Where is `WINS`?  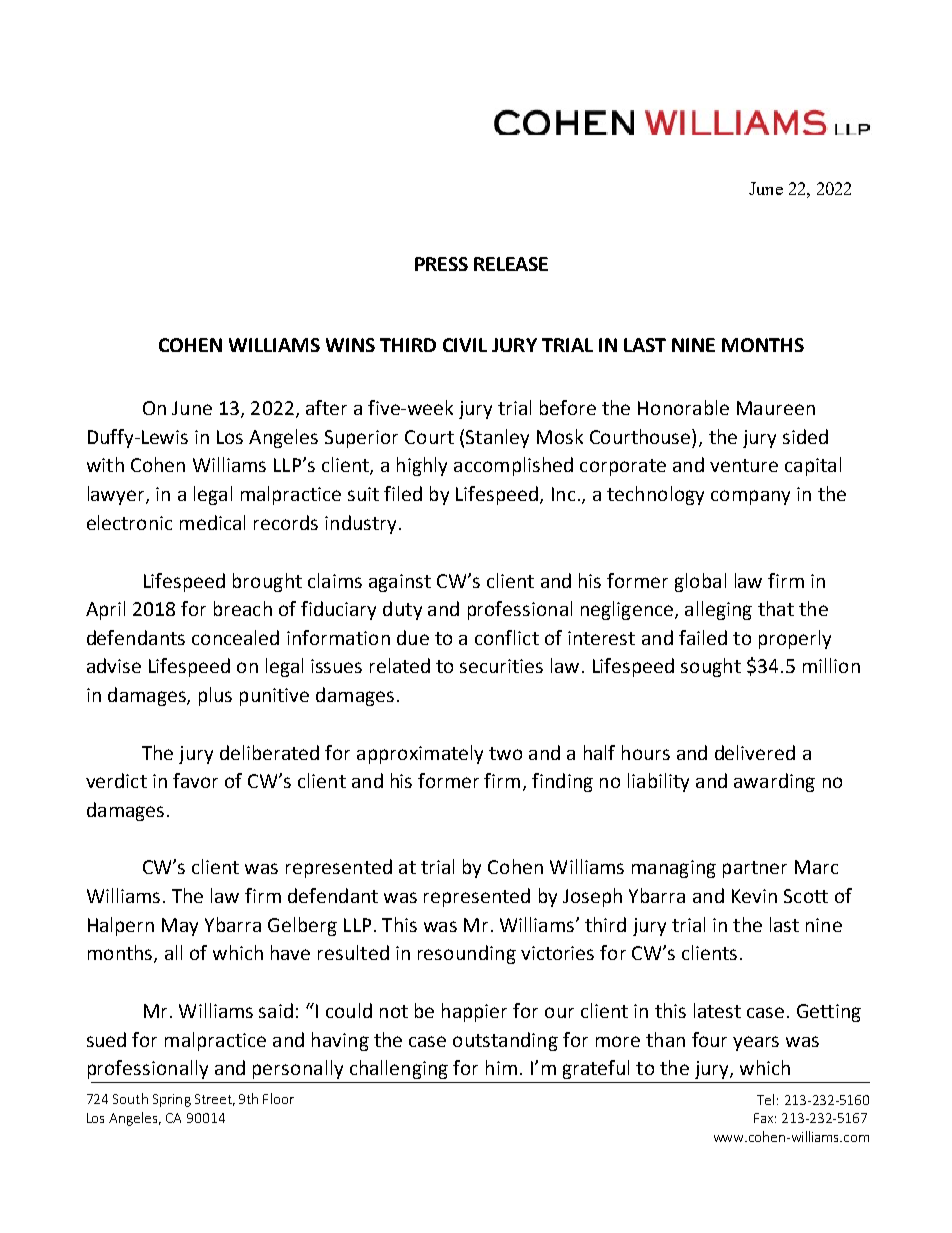
WINS is located at coordinates (350, 345).
